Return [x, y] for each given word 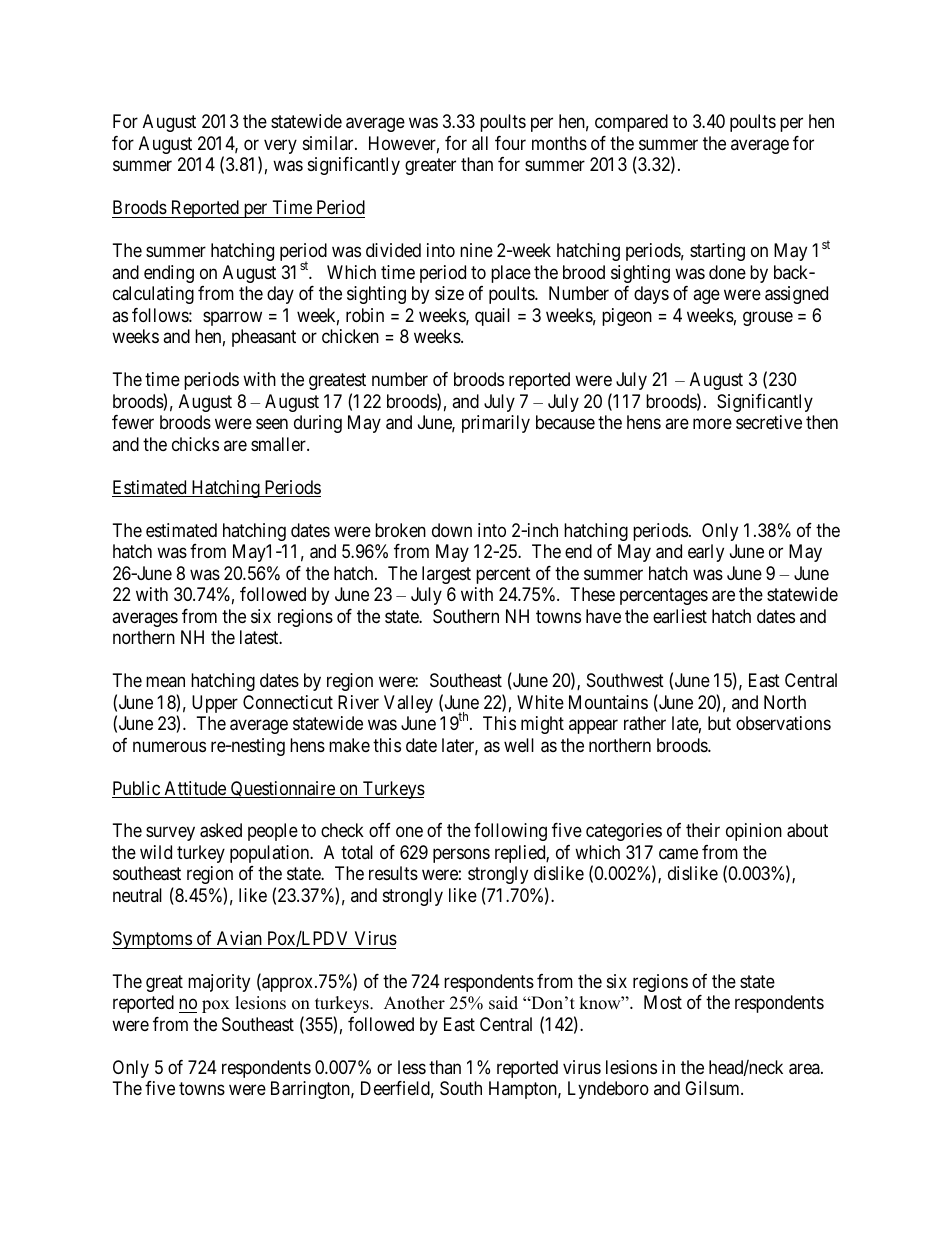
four [510, 143]
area [805, 1069]
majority [219, 983]
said [503, 1003]
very [280, 146]
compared [631, 123]
